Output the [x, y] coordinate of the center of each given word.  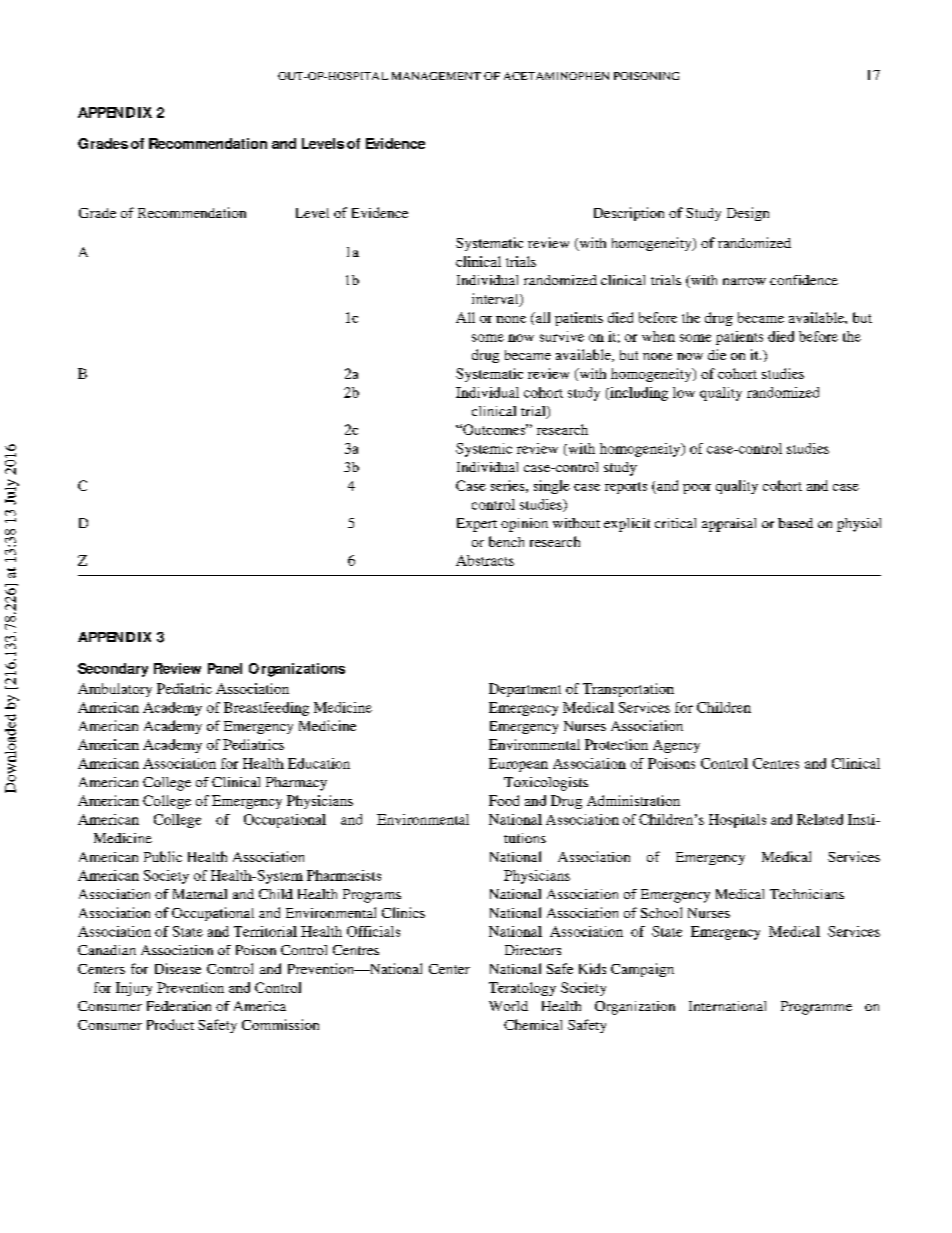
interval [496, 300]
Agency [676, 746]
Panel [225, 668]
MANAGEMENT [436, 76]
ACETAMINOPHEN [556, 76]
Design [748, 214]
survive [562, 336]
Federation [179, 1006]
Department [525, 690]
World [508, 1006]
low [684, 392]
